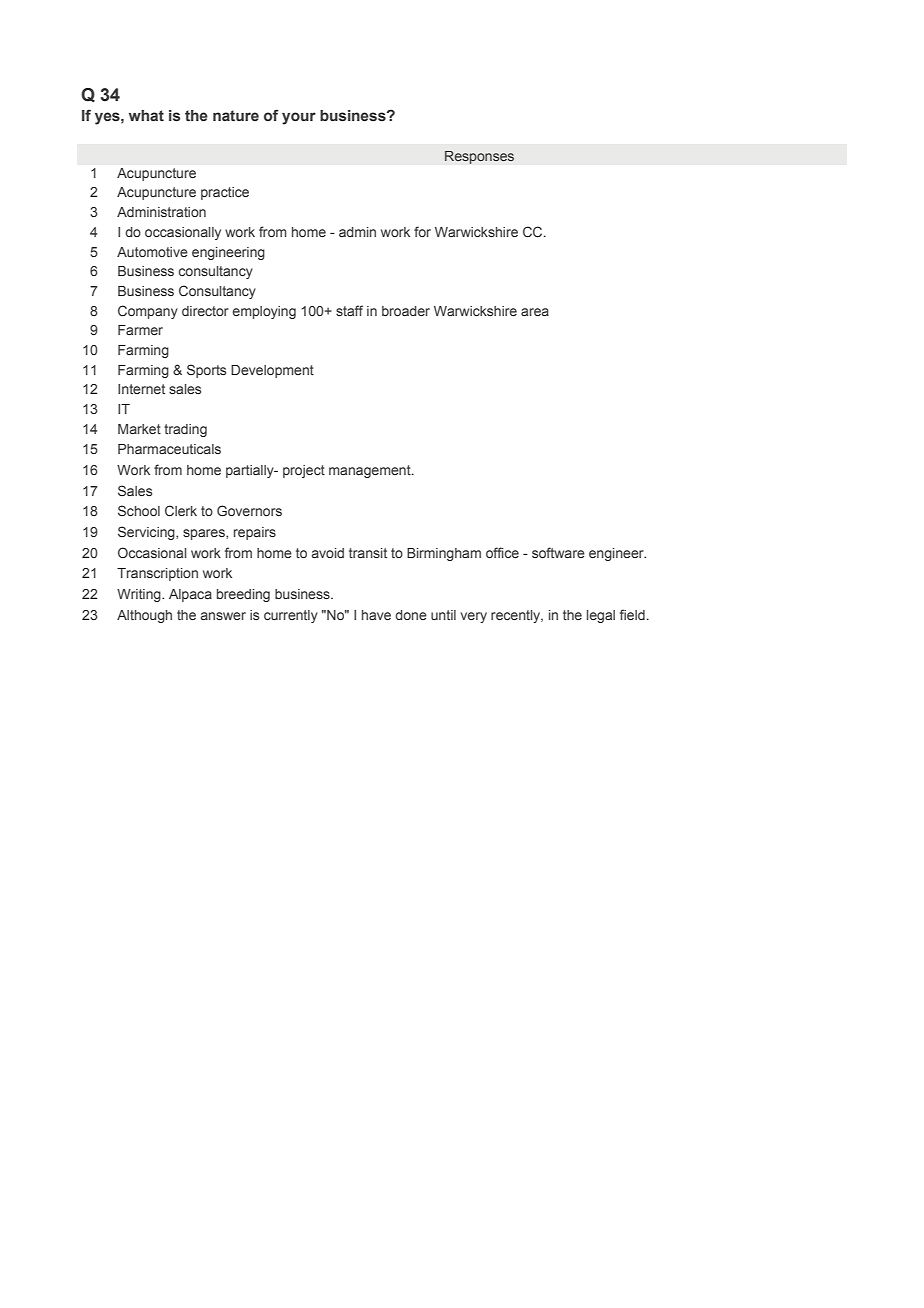  What do you see at coordinates (236, 115) in the document?
I see `nature` at bounding box center [236, 115].
